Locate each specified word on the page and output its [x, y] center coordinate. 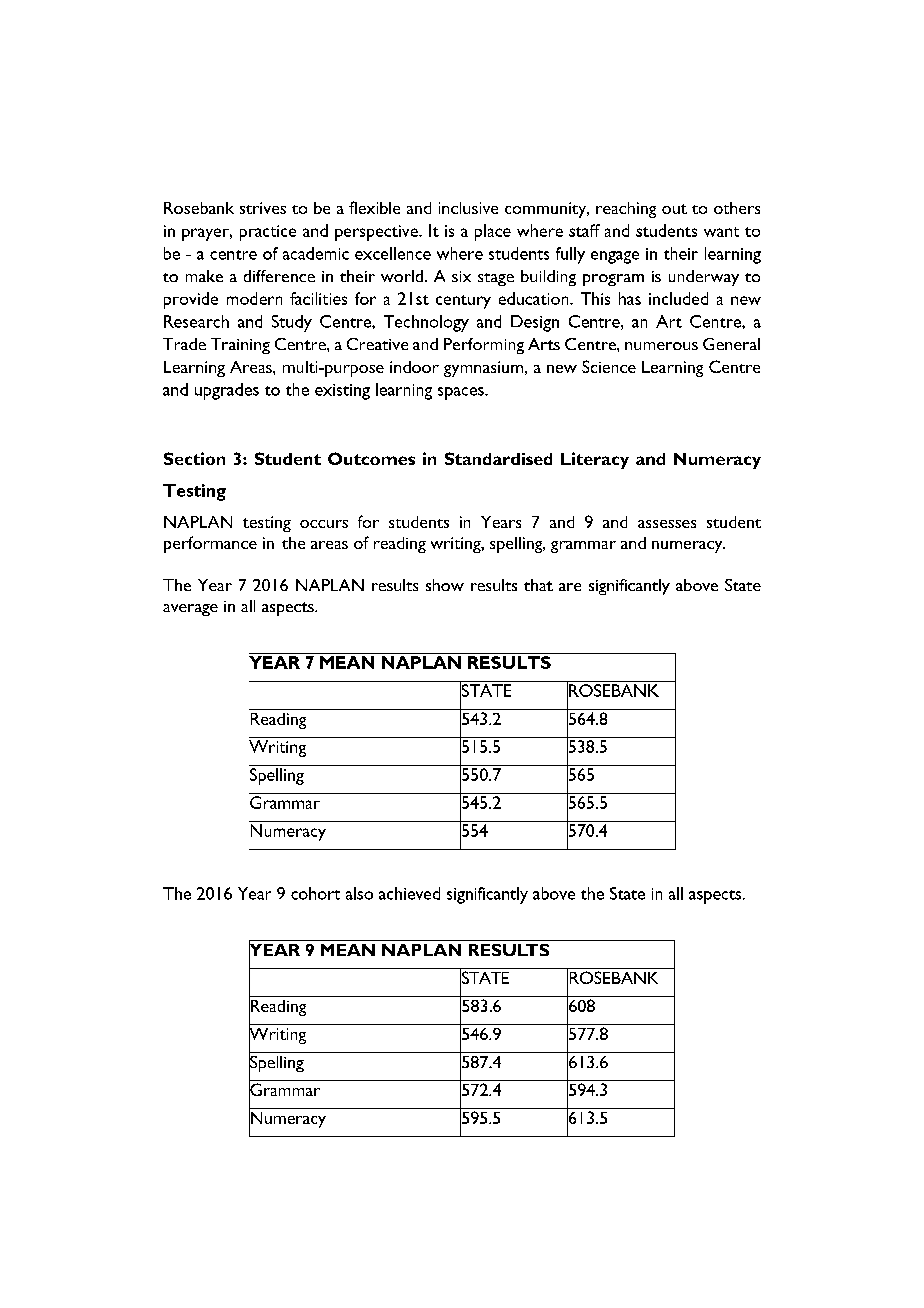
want [721, 232]
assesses [667, 524]
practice [268, 233]
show [445, 585]
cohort [315, 893]
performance [210, 544]
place [493, 232]
